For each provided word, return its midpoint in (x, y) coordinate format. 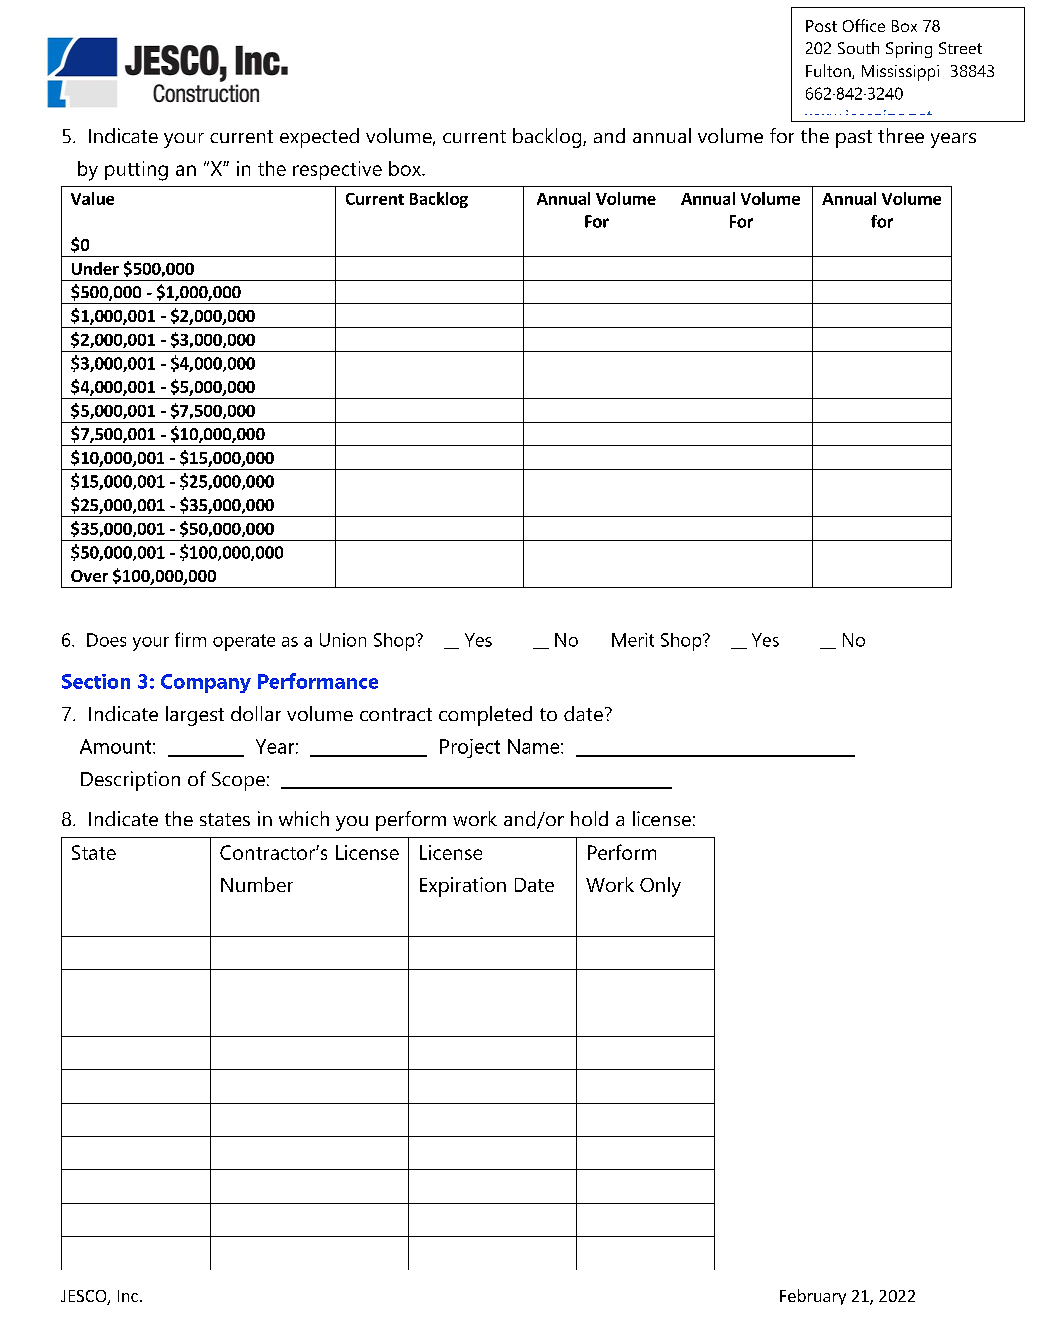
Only (660, 887)
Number (257, 884)
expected (319, 138)
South (858, 48)
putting (136, 171)
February (813, 1297)
